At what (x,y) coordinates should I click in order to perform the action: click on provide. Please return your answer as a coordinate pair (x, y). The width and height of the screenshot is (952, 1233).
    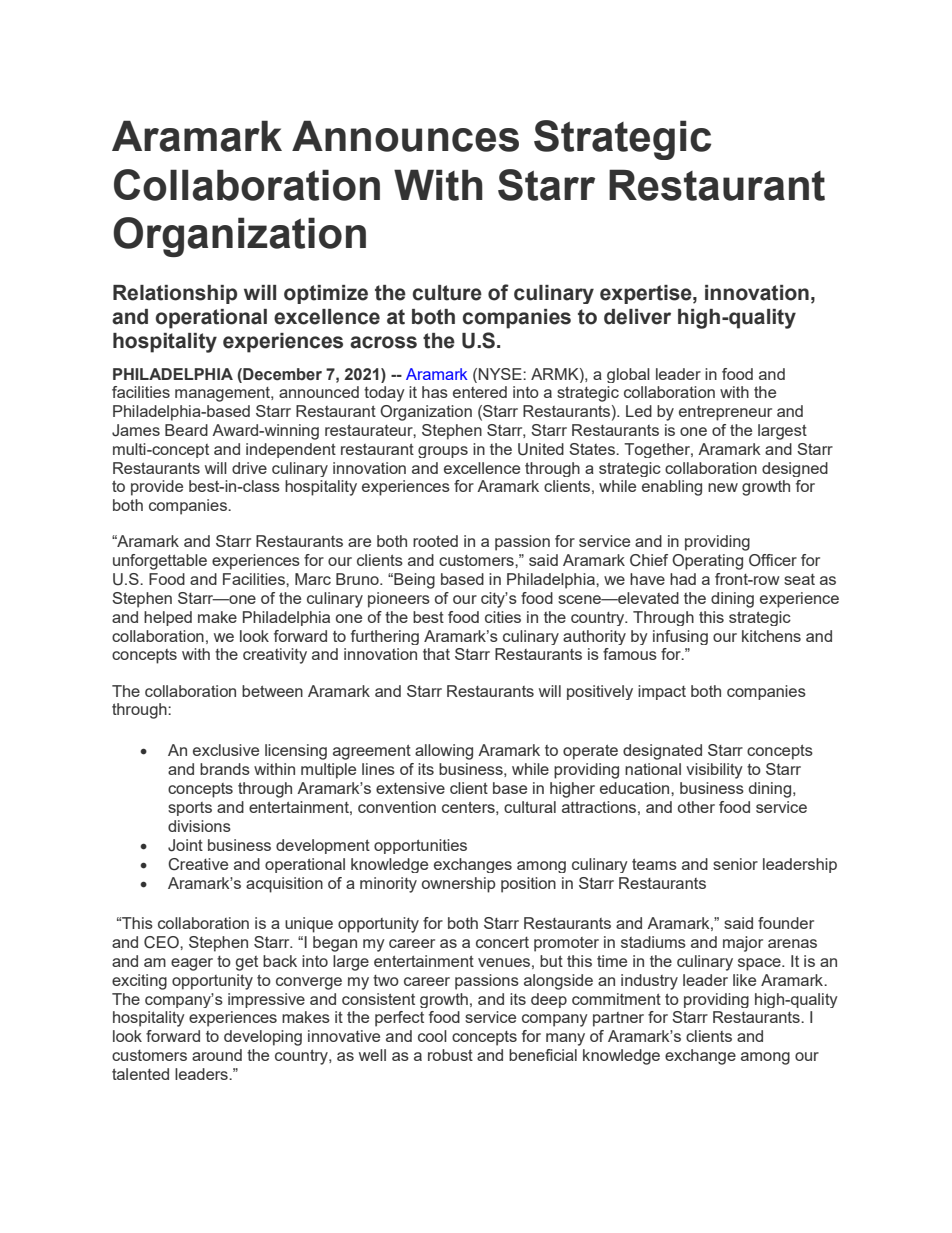
    Looking at the image, I should click on (157, 488).
